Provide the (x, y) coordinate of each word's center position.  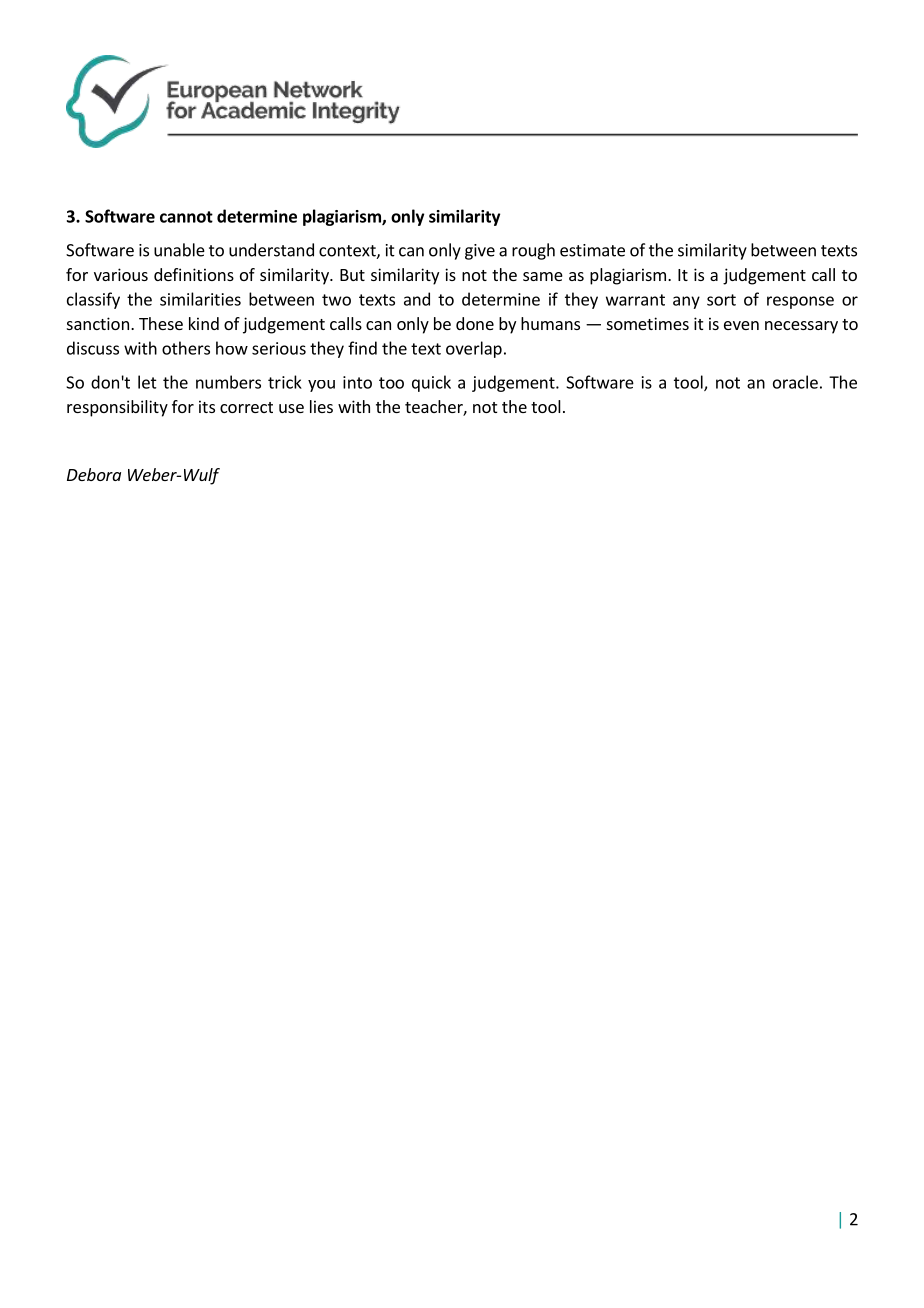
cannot (186, 217)
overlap (474, 349)
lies (321, 406)
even (741, 325)
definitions (194, 274)
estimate (592, 250)
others (186, 348)
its (207, 406)
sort (721, 300)
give (480, 252)
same (543, 276)
